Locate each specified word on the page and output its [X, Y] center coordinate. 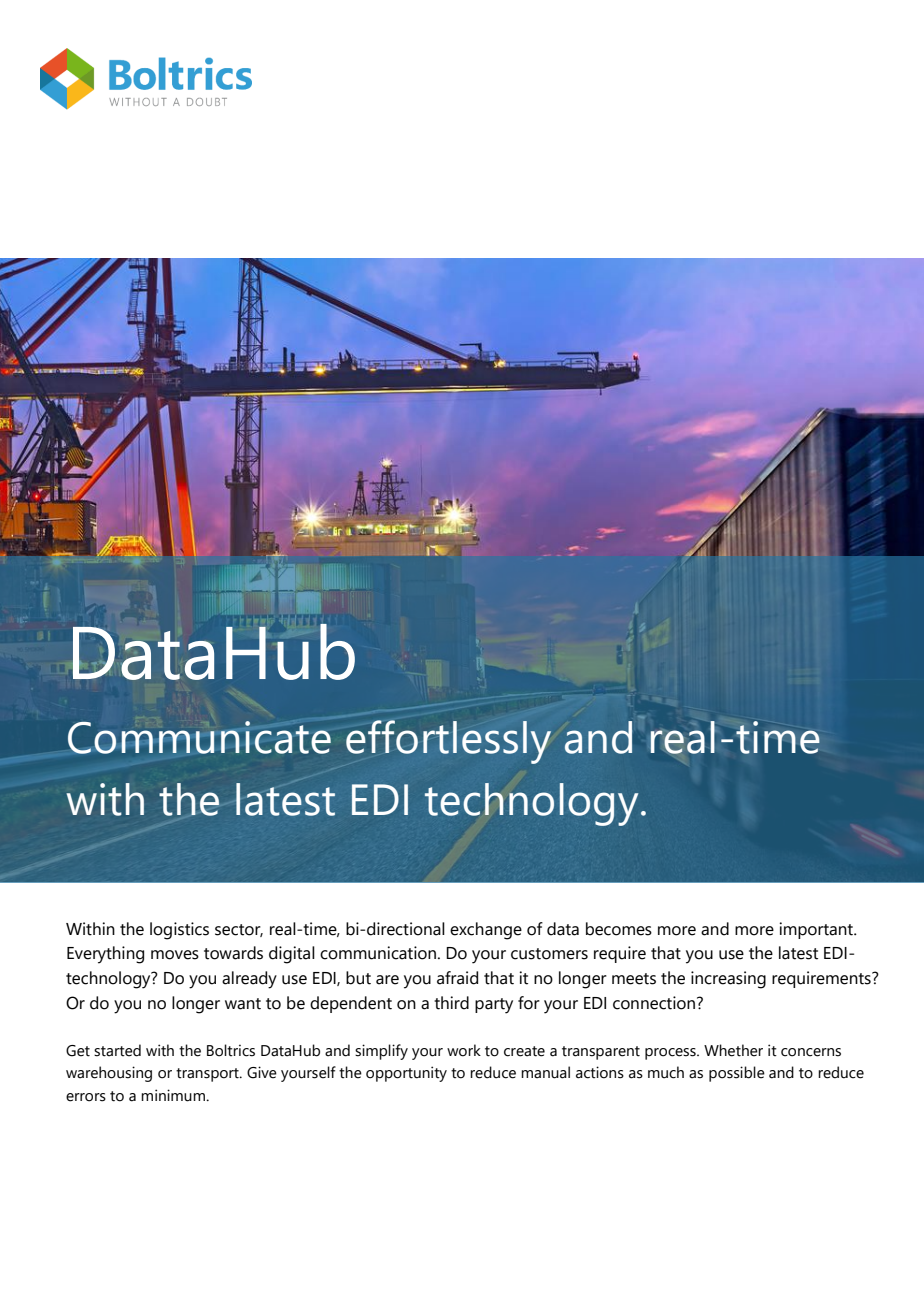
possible [737, 1074]
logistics [179, 931]
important [817, 930]
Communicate [199, 737]
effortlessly [448, 742]
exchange [486, 931]
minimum [174, 1095]
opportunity [406, 1074]
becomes [619, 929]
